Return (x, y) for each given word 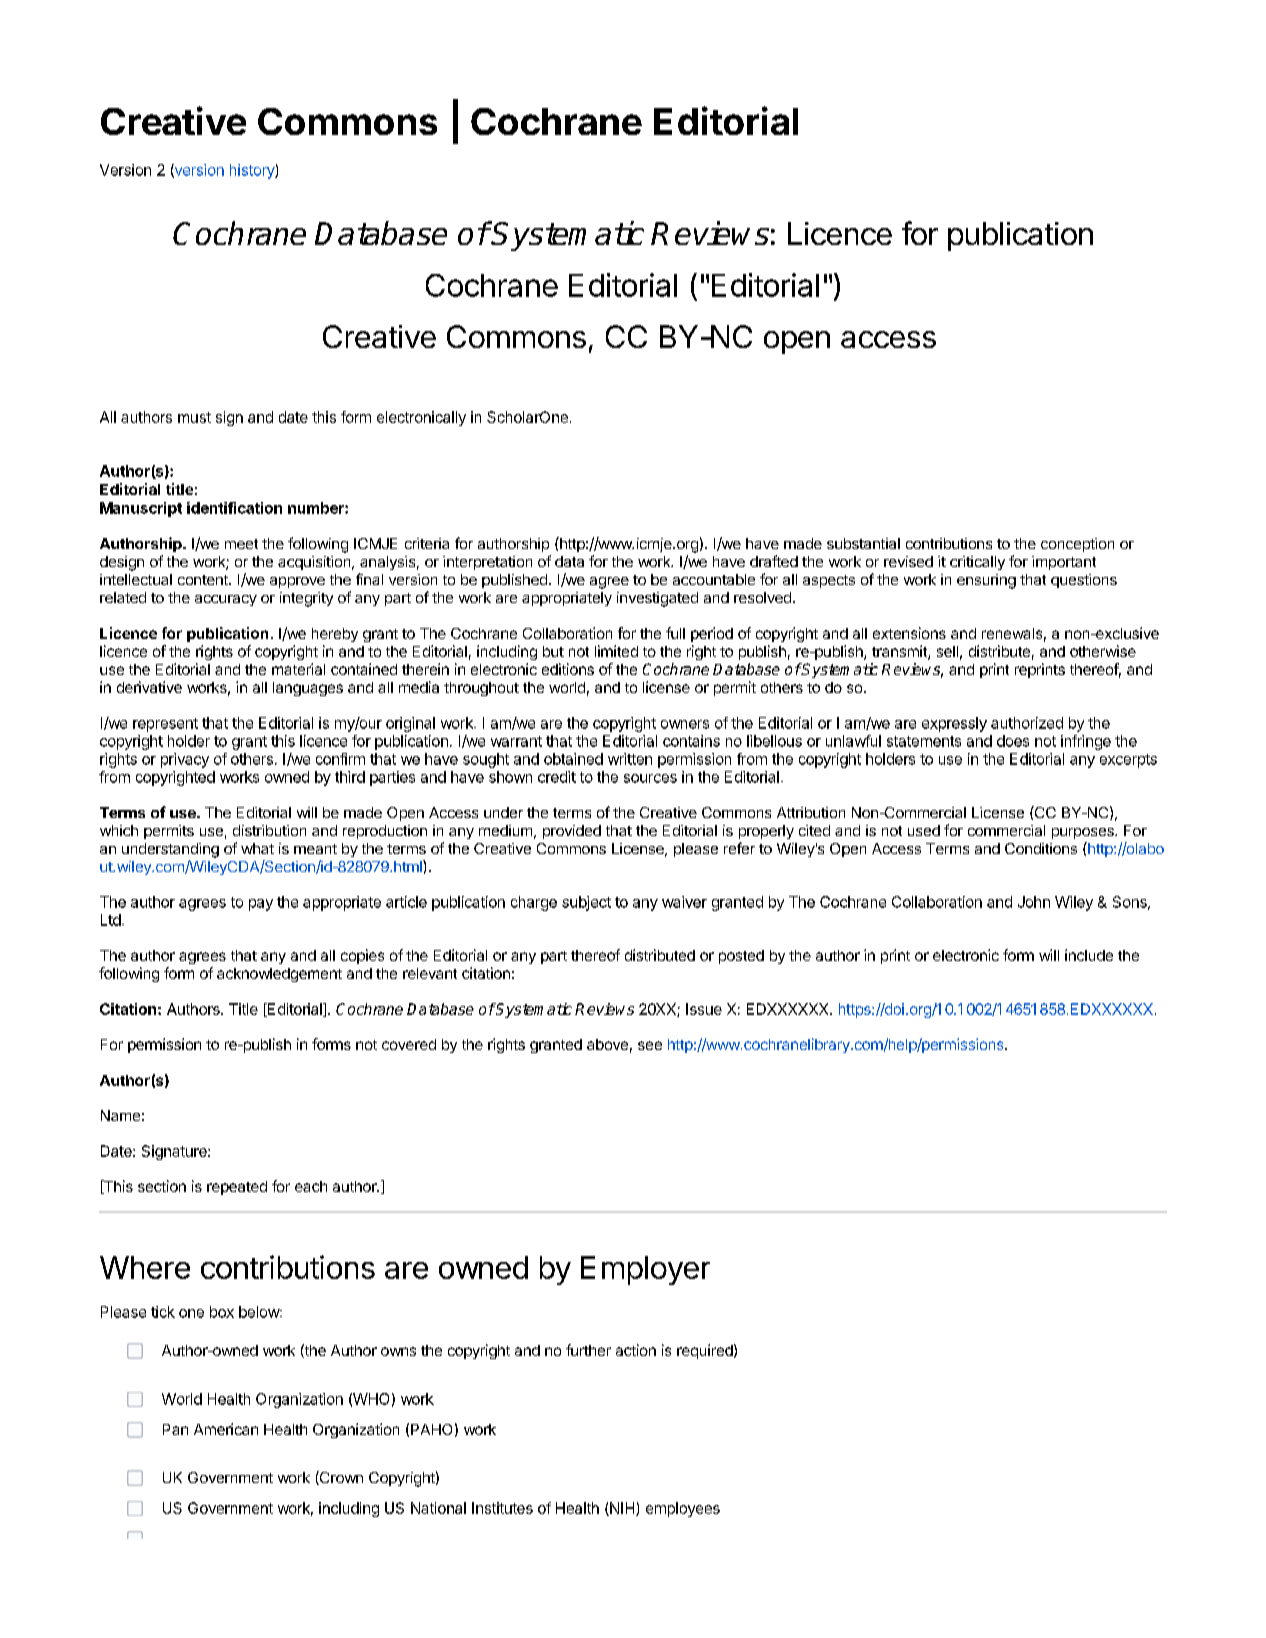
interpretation (487, 563)
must (194, 417)
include (1089, 955)
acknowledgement (279, 975)
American (226, 1429)
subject (586, 903)
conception (1077, 545)
